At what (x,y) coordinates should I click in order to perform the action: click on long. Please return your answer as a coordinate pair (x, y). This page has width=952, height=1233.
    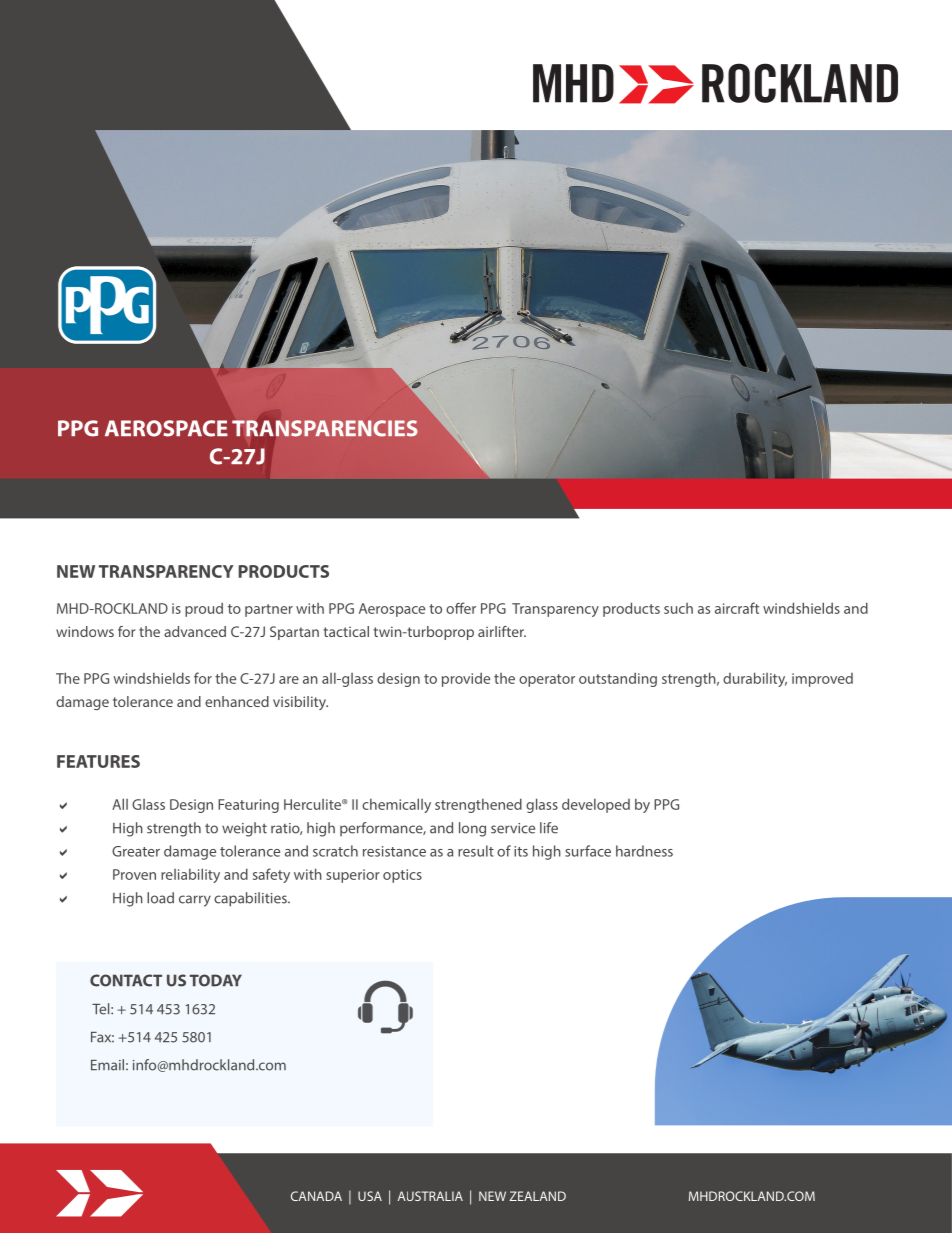
    Looking at the image, I should click on (472, 829).
